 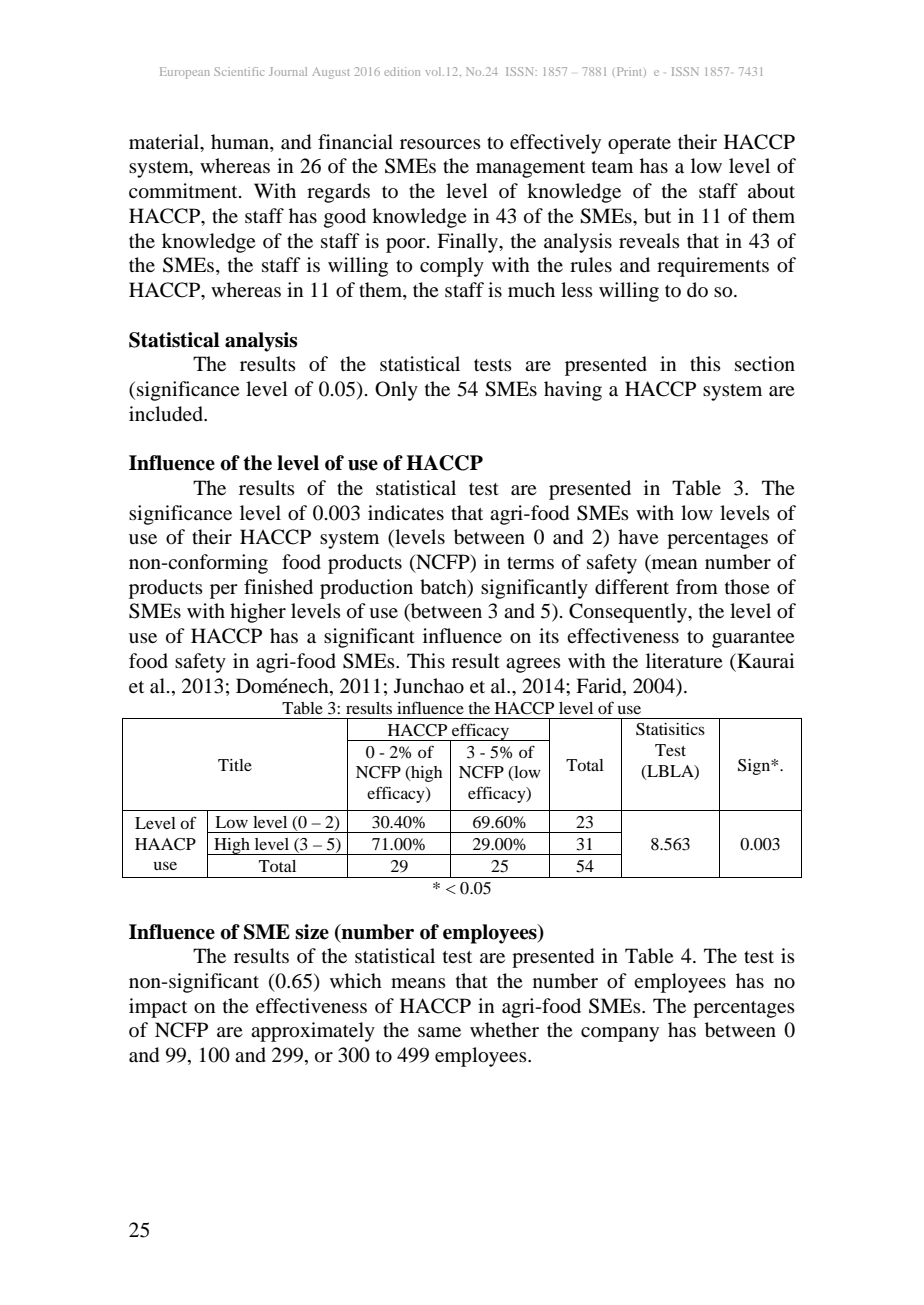 What do you see at coordinates (439, 1032) in the screenshot?
I see `same` at bounding box center [439, 1032].
